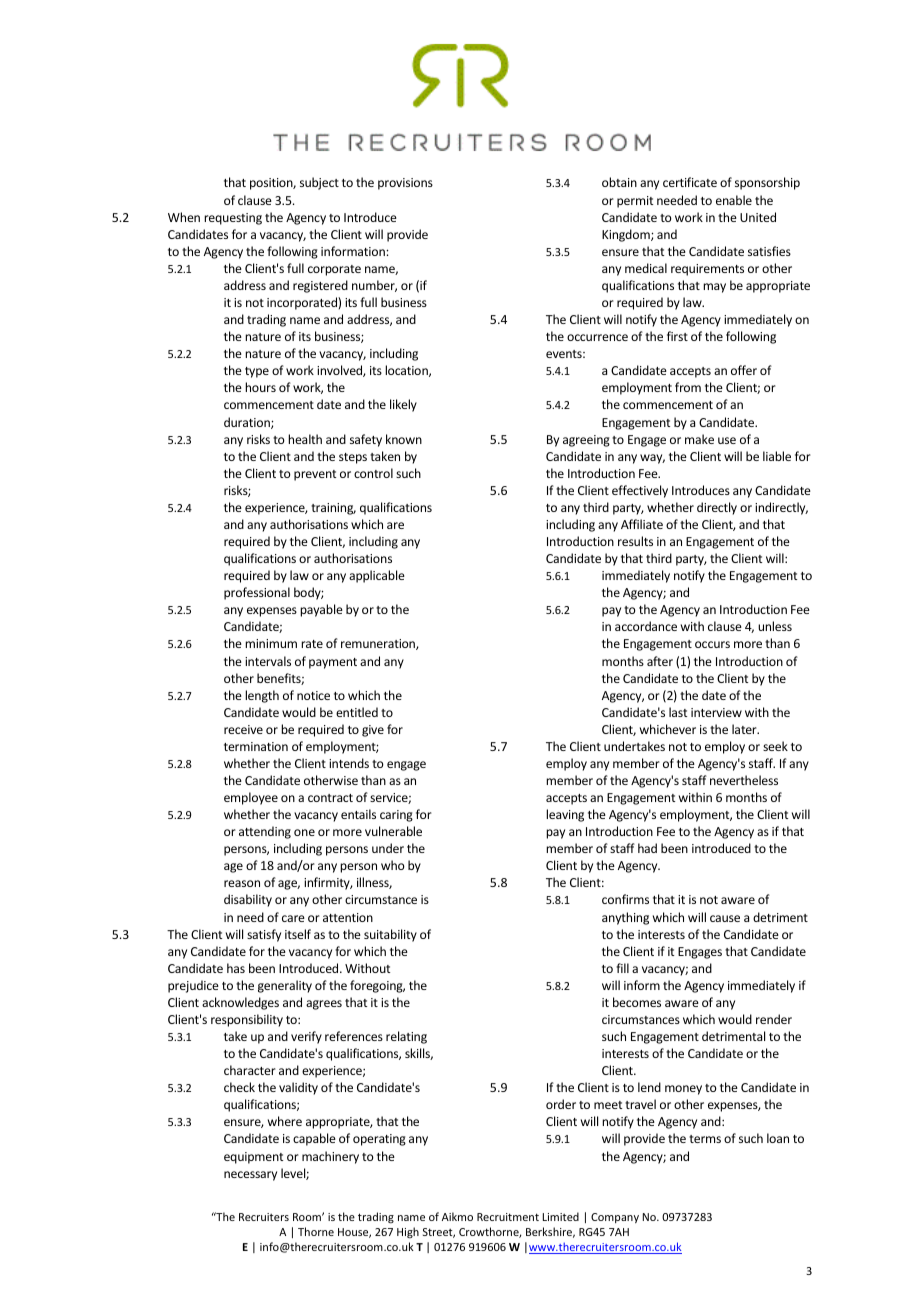 The height and width of the screenshot is (1308, 924). Describe the element at coordinates (404, 439) in the screenshot. I see `known` at that location.
